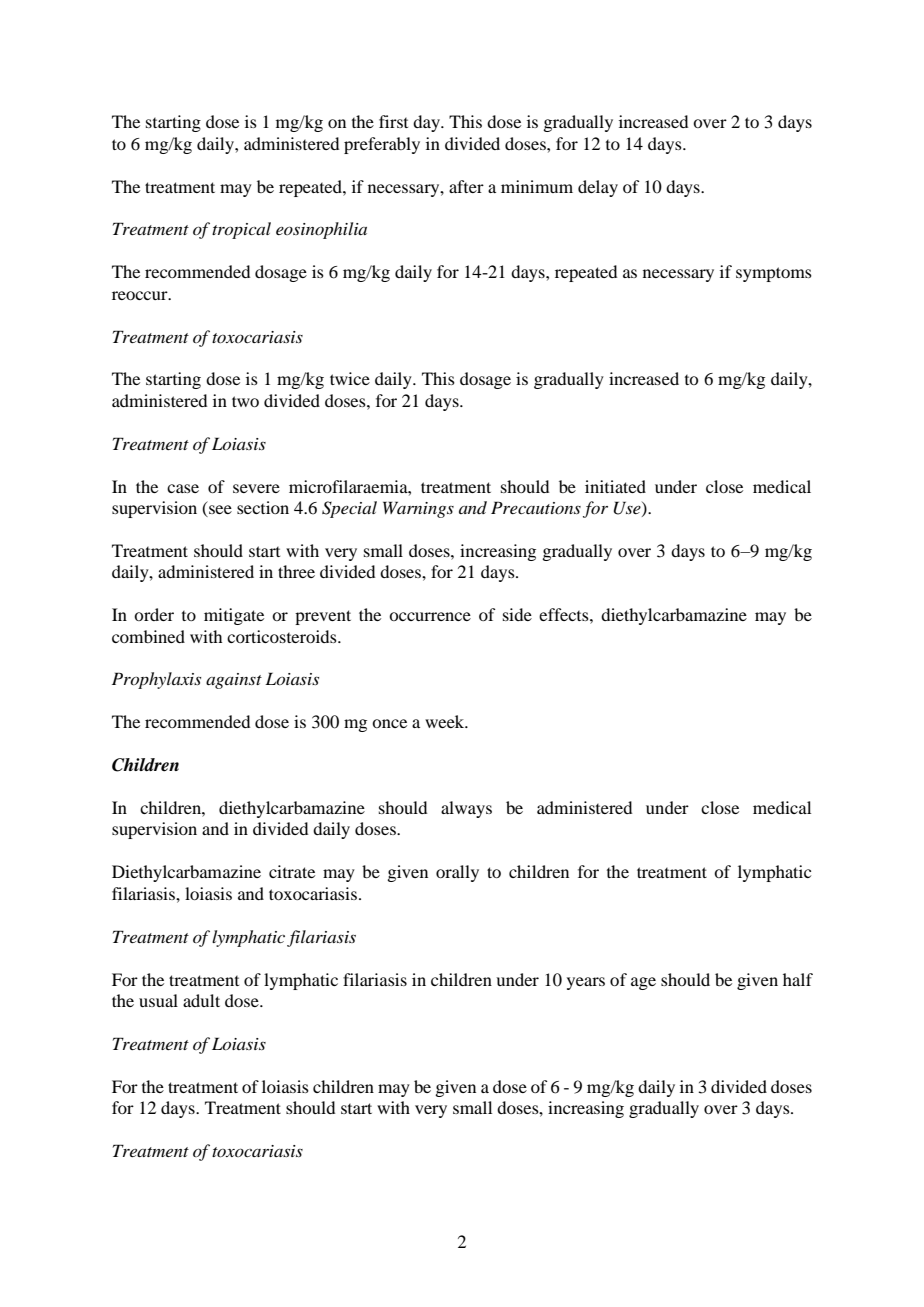 The image size is (924, 1307). I want to click on adult, so click(201, 1000).
